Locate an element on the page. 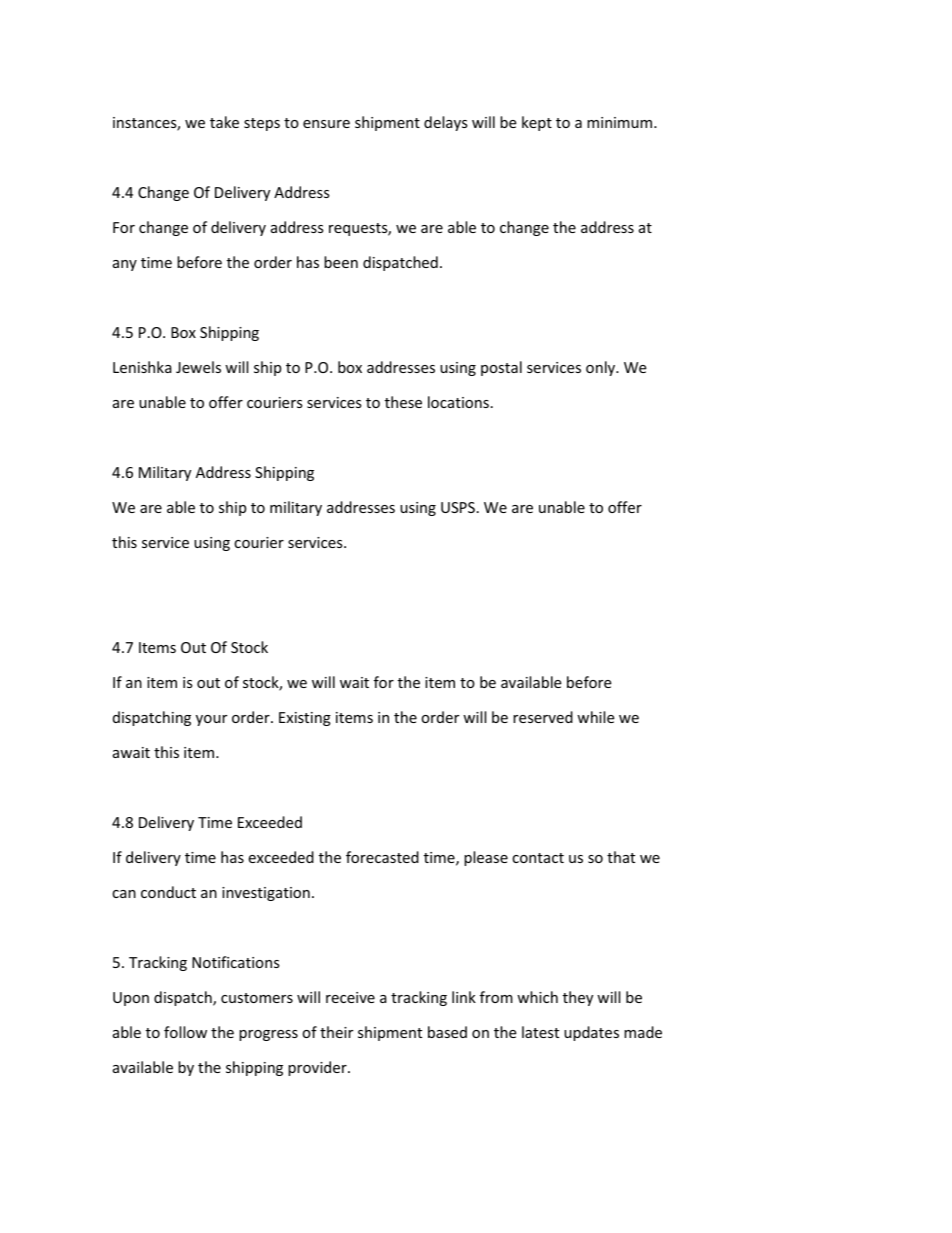  their is located at coordinates (336, 1032).
